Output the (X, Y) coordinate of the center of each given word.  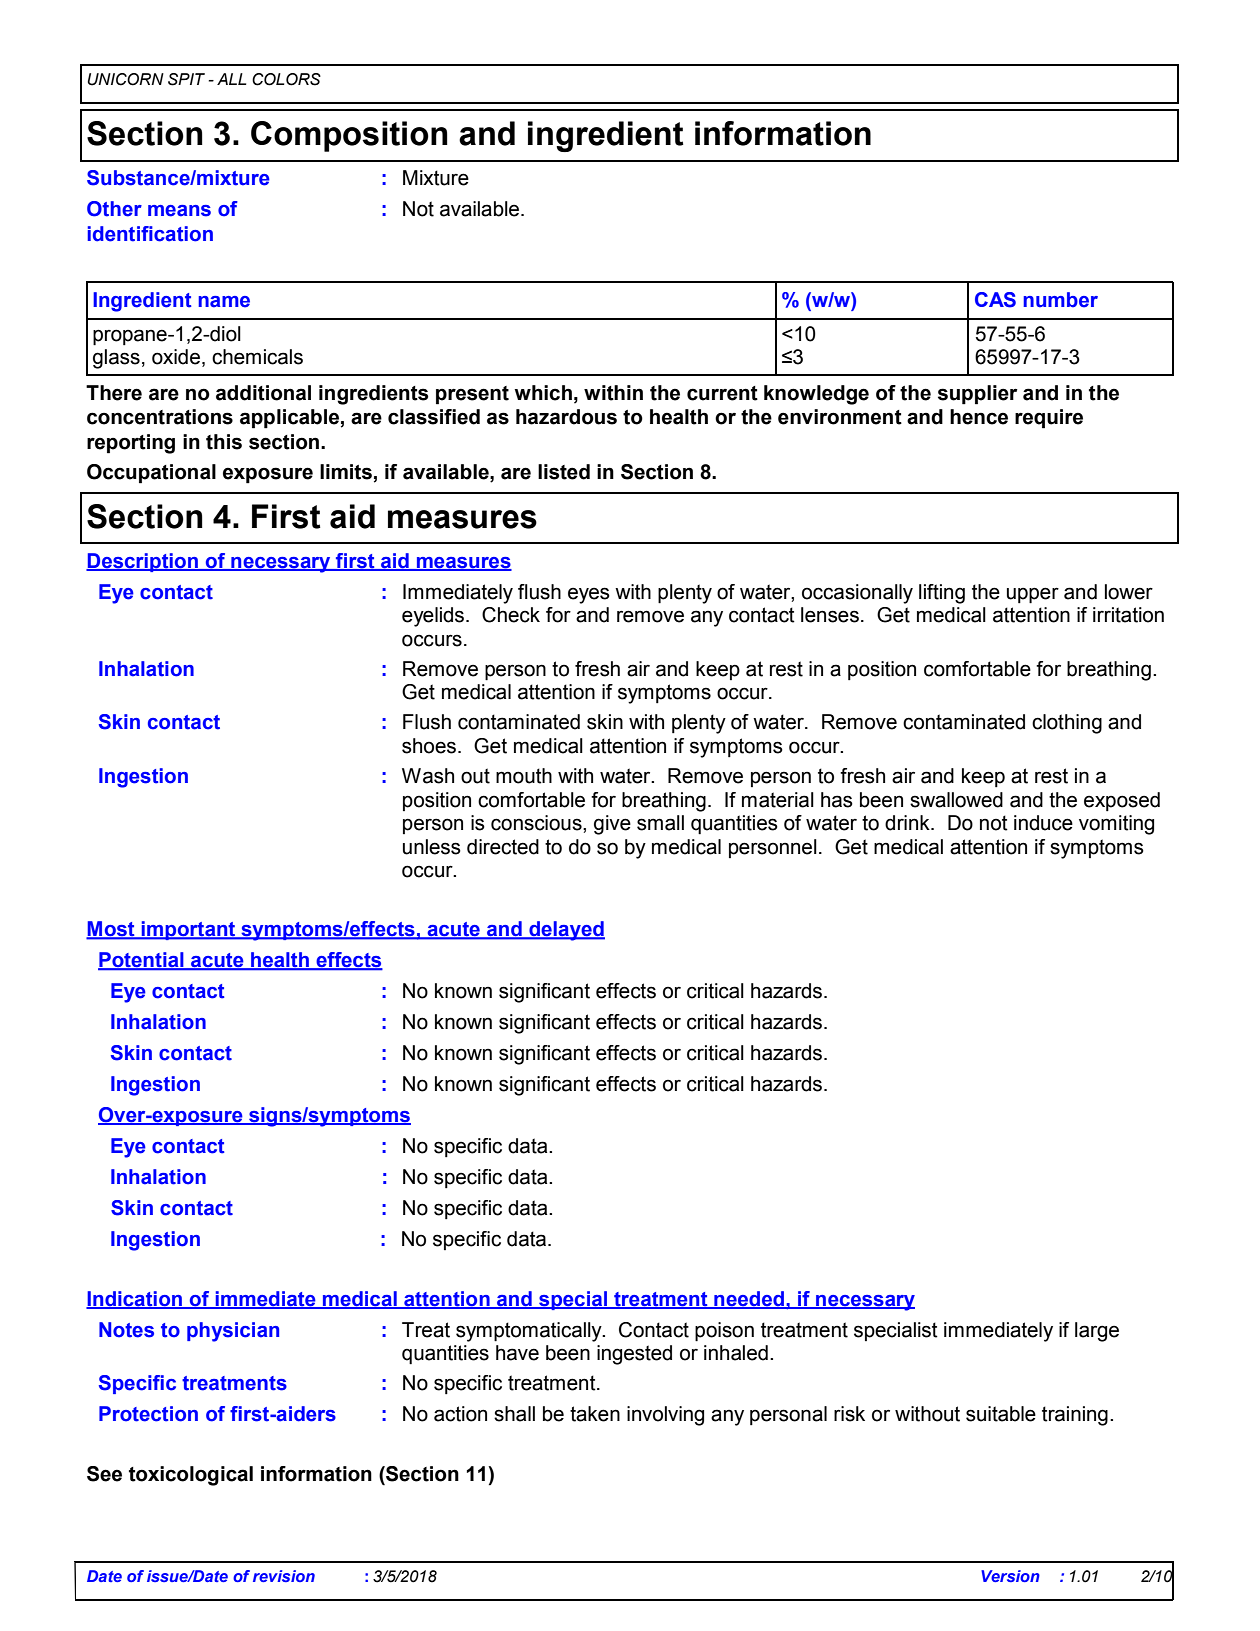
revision (284, 1576)
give (612, 825)
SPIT (186, 79)
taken (595, 1414)
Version (1010, 1576)
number (1060, 300)
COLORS (286, 79)
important (189, 930)
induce (1043, 823)
